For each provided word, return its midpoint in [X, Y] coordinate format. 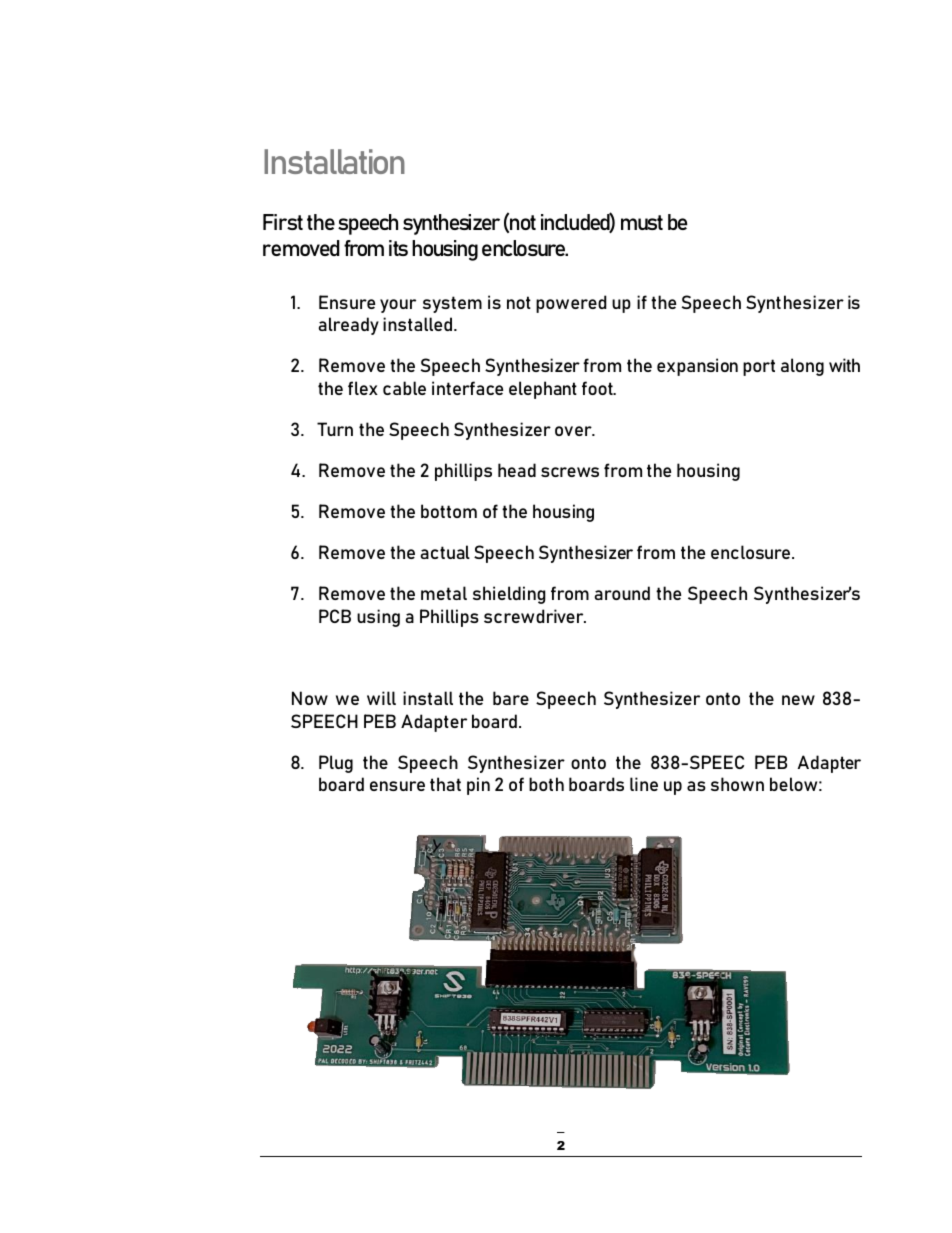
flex [363, 388]
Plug [336, 764]
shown [737, 784]
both [546, 784]
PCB [335, 616]
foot [598, 388]
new [798, 700]
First [283, 222]
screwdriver [535, 616]
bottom [449, 511]
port [759, 367]
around [622, 593]
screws [570, 472]
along [802, 367]
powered [571, 304]
